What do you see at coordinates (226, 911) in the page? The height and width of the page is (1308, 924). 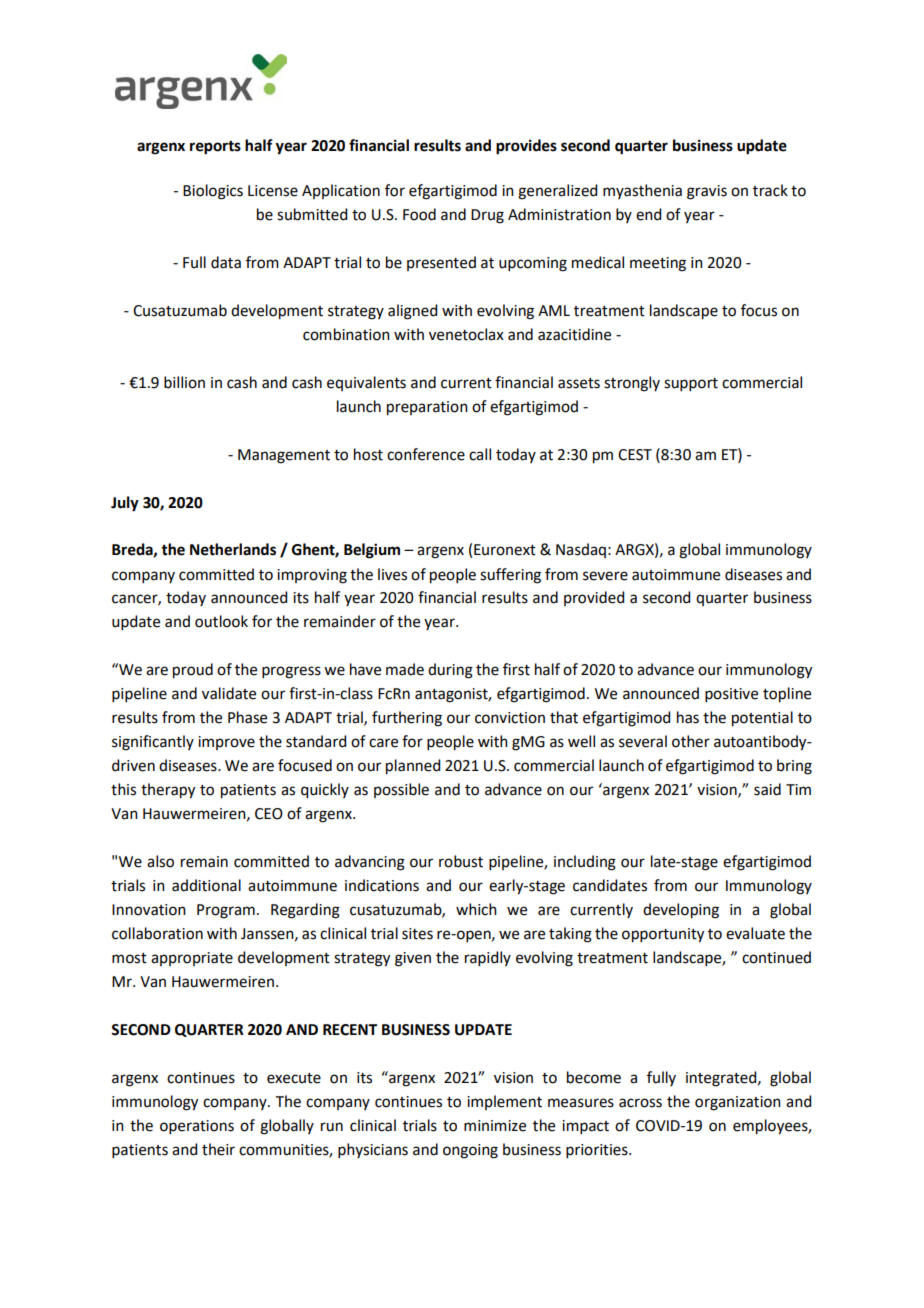 I see `Program` at bounding box center [226, 911].
